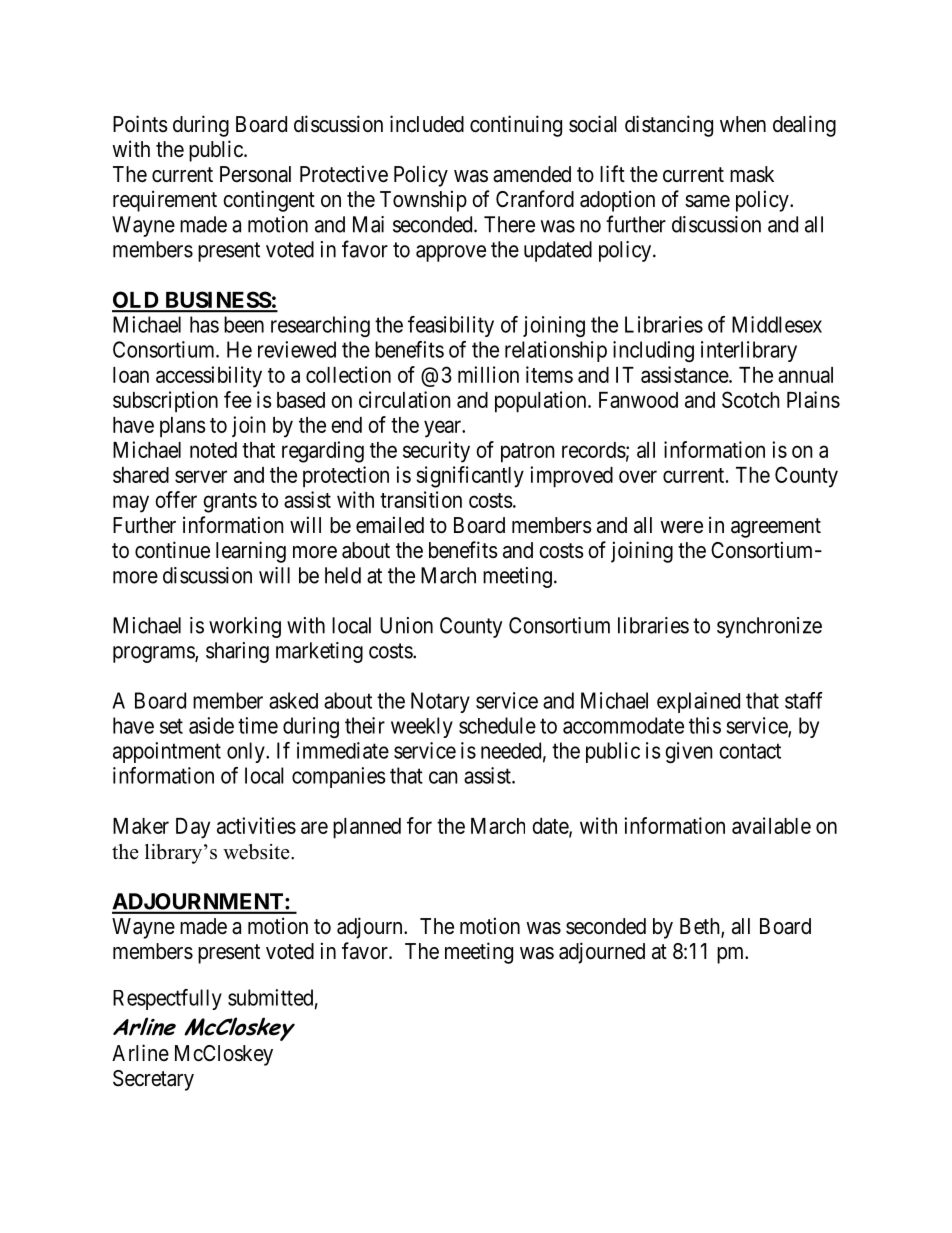 The width and height of the page is (952, 1233). What do you see at coordinates (701, 927) in the page?
I see `Beth` at bounding box center [701, 927].
